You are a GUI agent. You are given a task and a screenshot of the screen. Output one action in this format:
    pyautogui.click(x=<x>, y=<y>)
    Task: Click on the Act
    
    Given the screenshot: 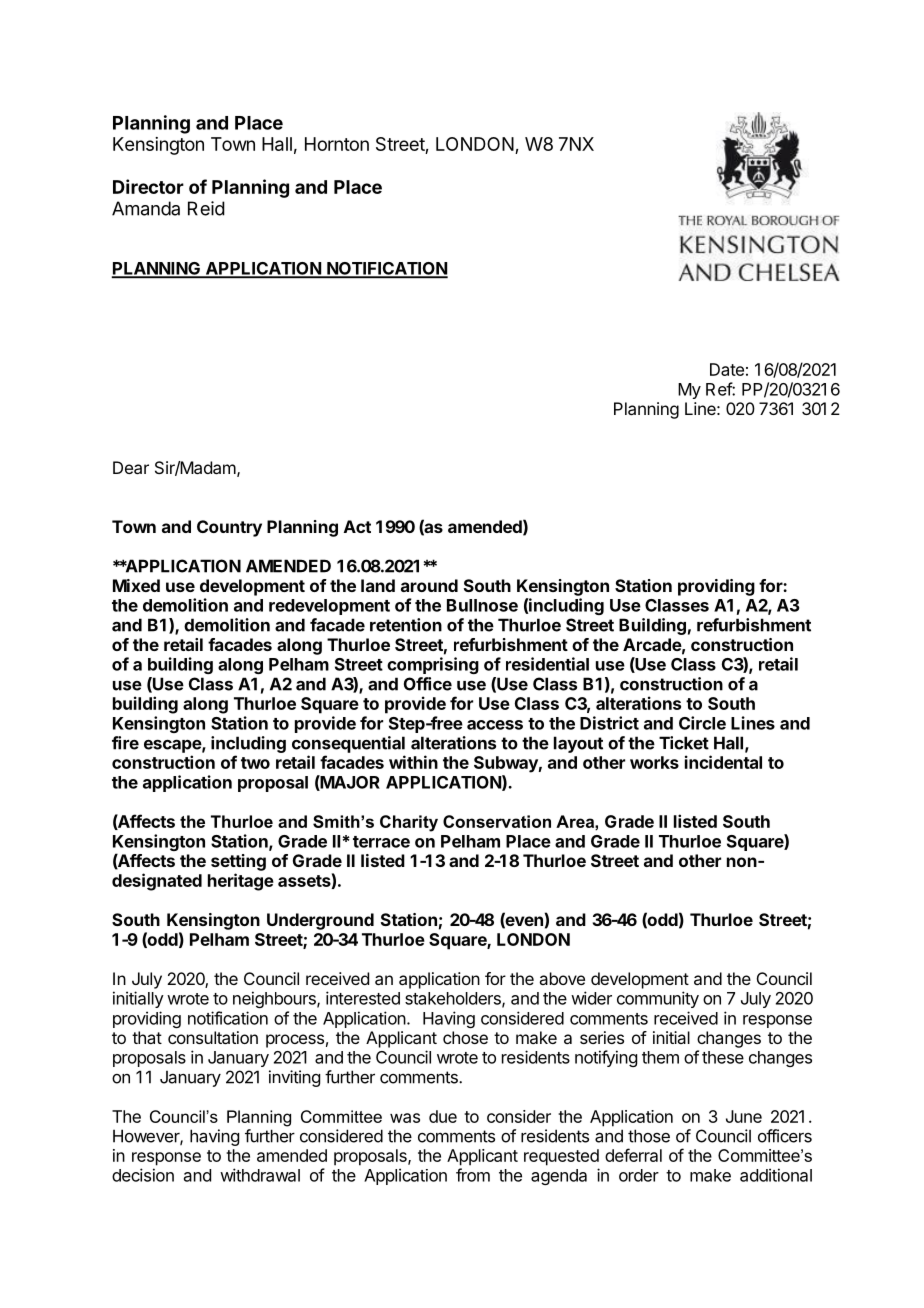 What is the action you would take?
    pyautogui.click(x=357, y=526)
